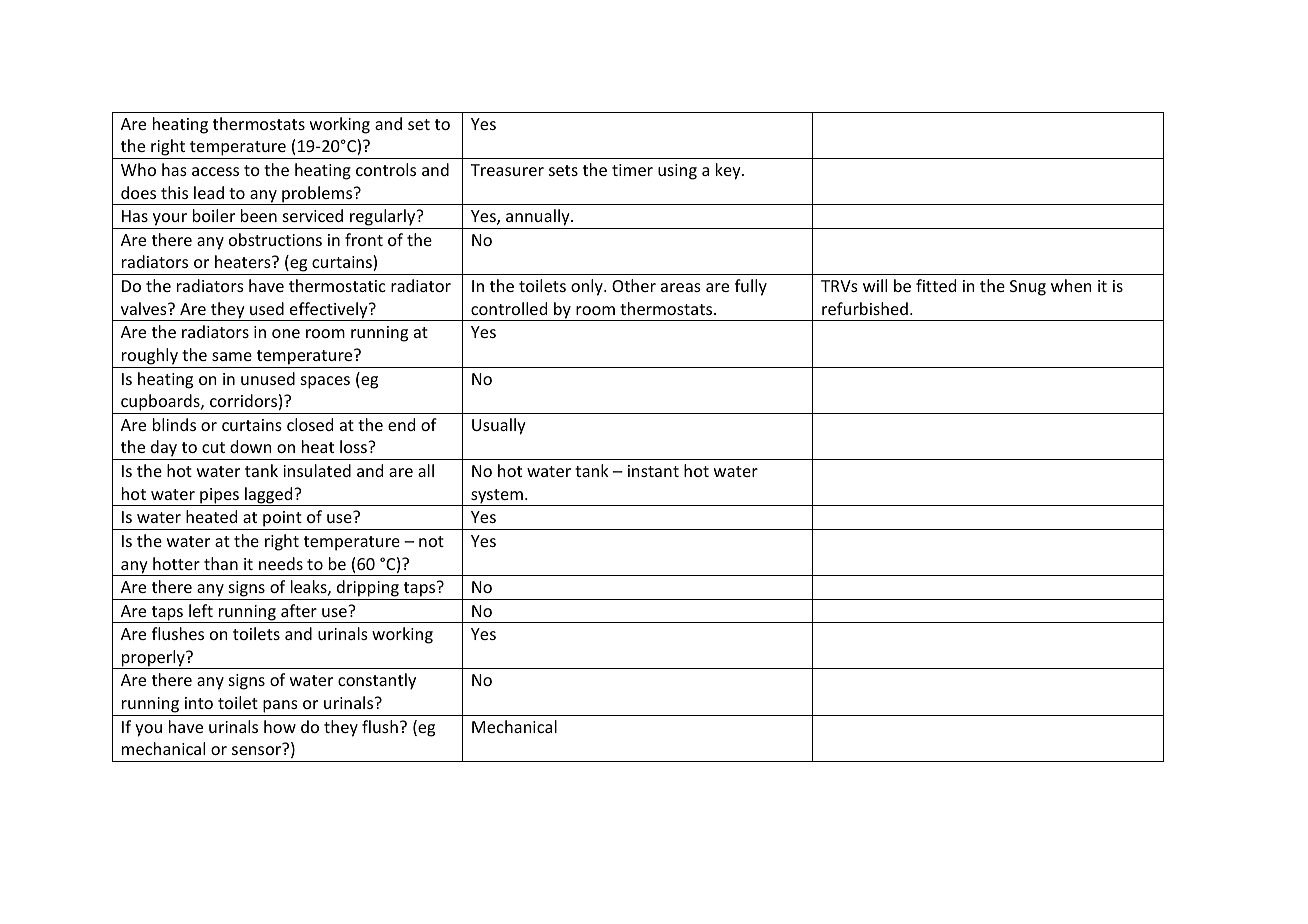  Describe the element at coordinates (588, 287) in the image. I see `only` at that location.
